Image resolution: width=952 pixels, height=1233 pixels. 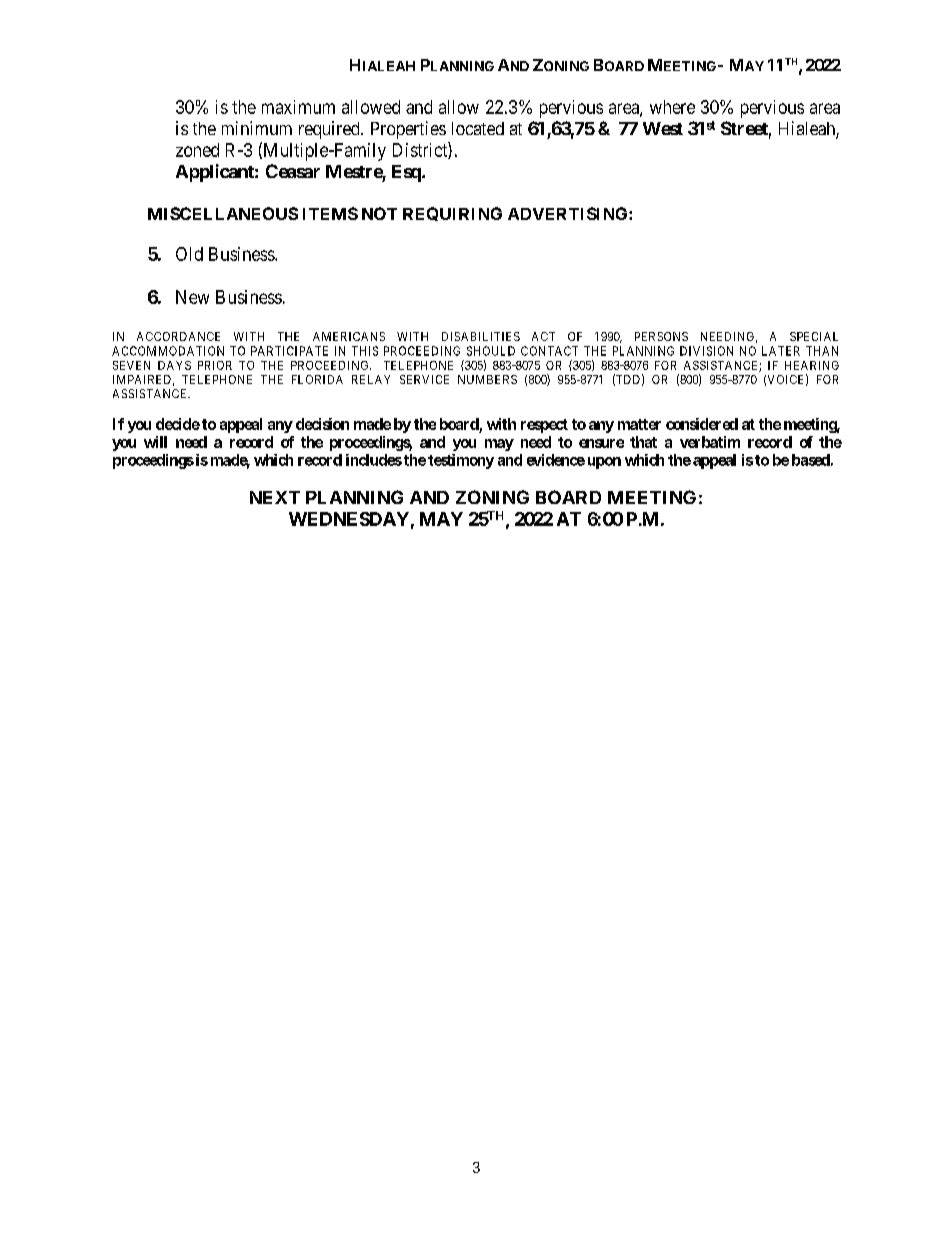 I want to click on located, so click(x=478, y=128).
